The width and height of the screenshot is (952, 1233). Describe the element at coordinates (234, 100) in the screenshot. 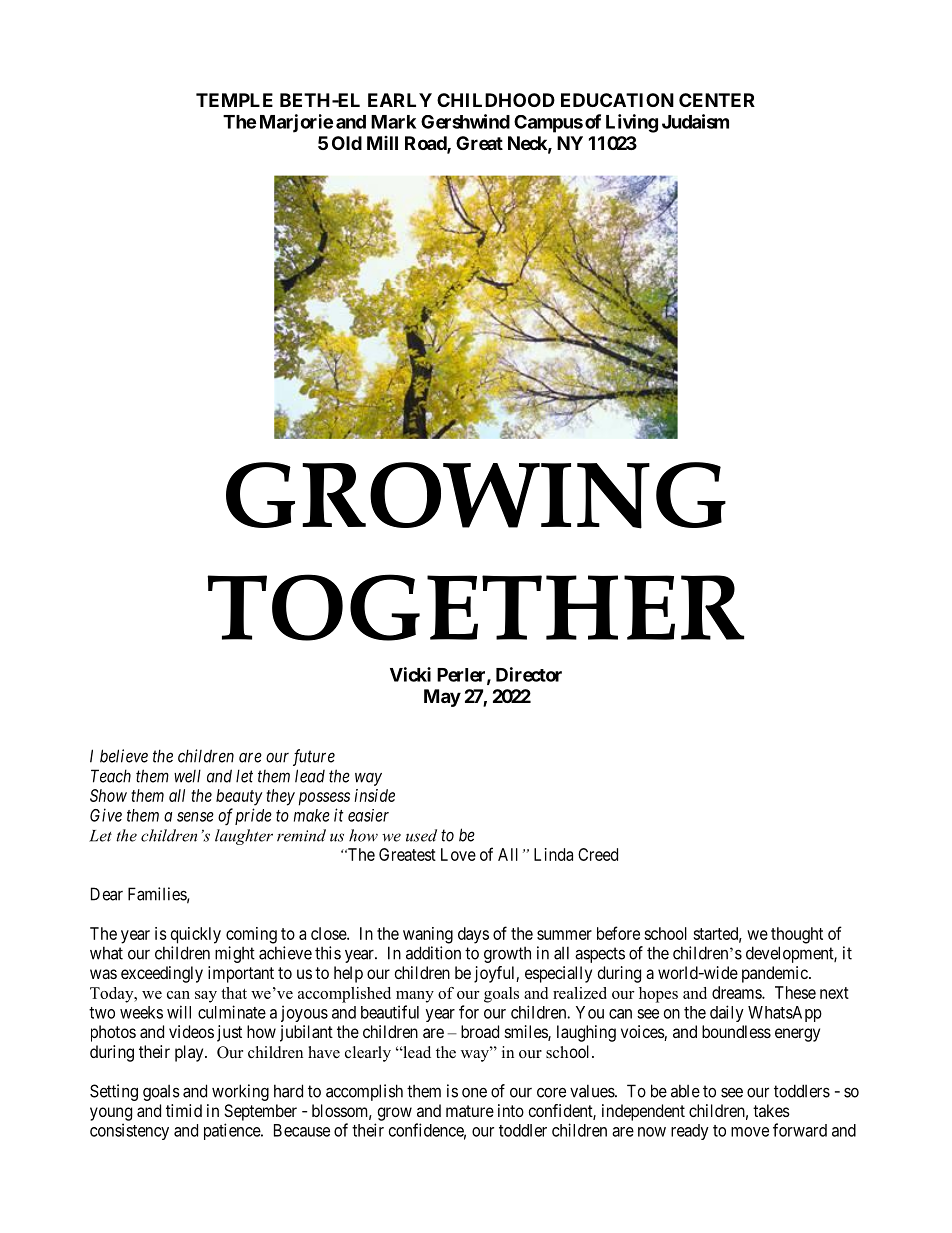

I see `TEMPLE` at that location.
